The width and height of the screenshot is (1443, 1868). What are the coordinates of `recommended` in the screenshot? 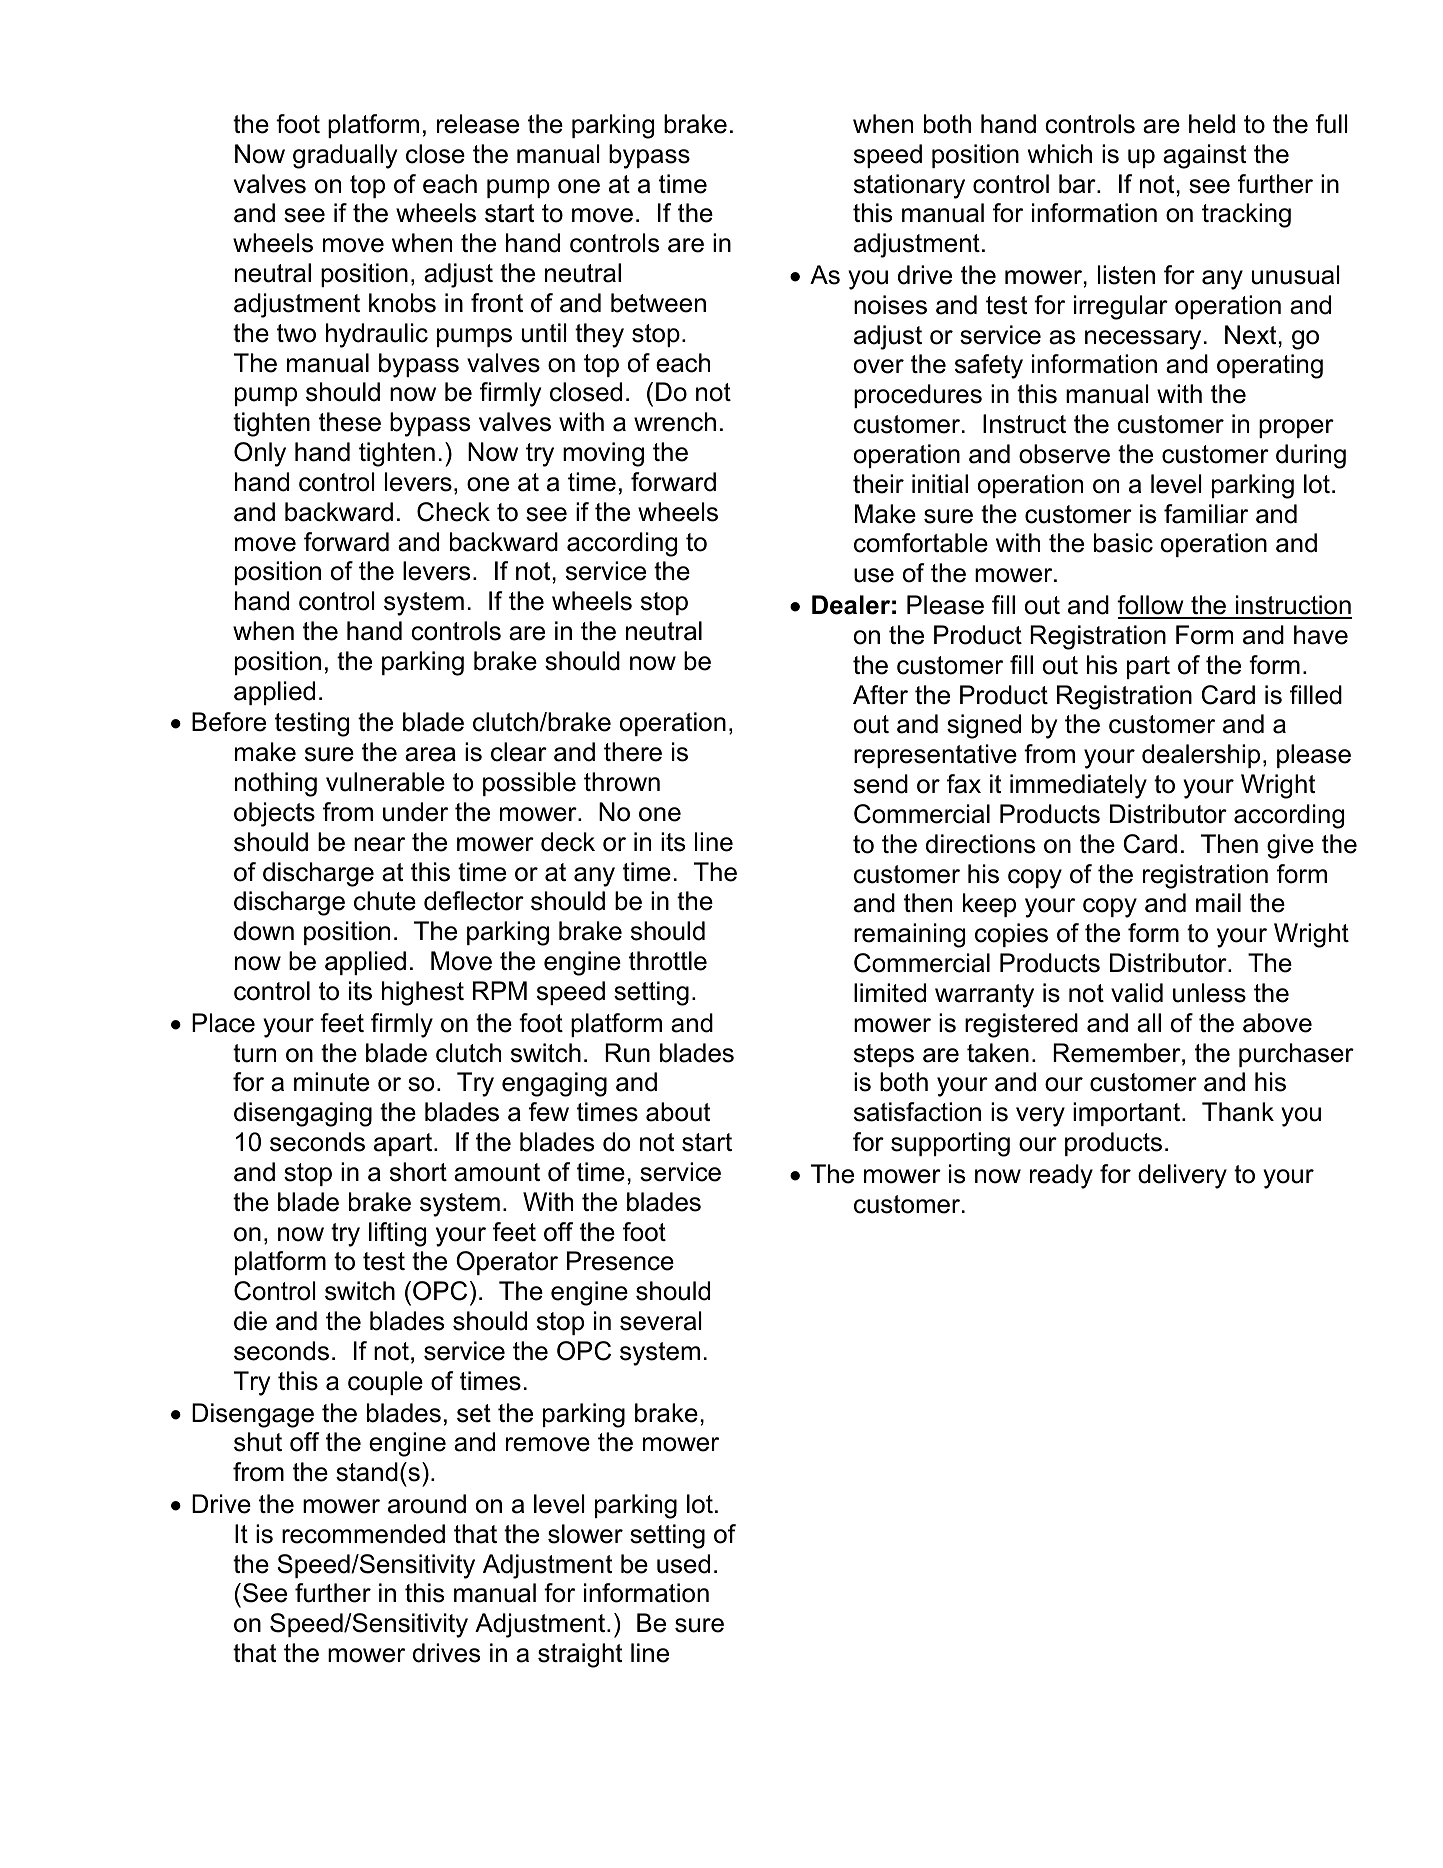 It's located at (363, 1534).
